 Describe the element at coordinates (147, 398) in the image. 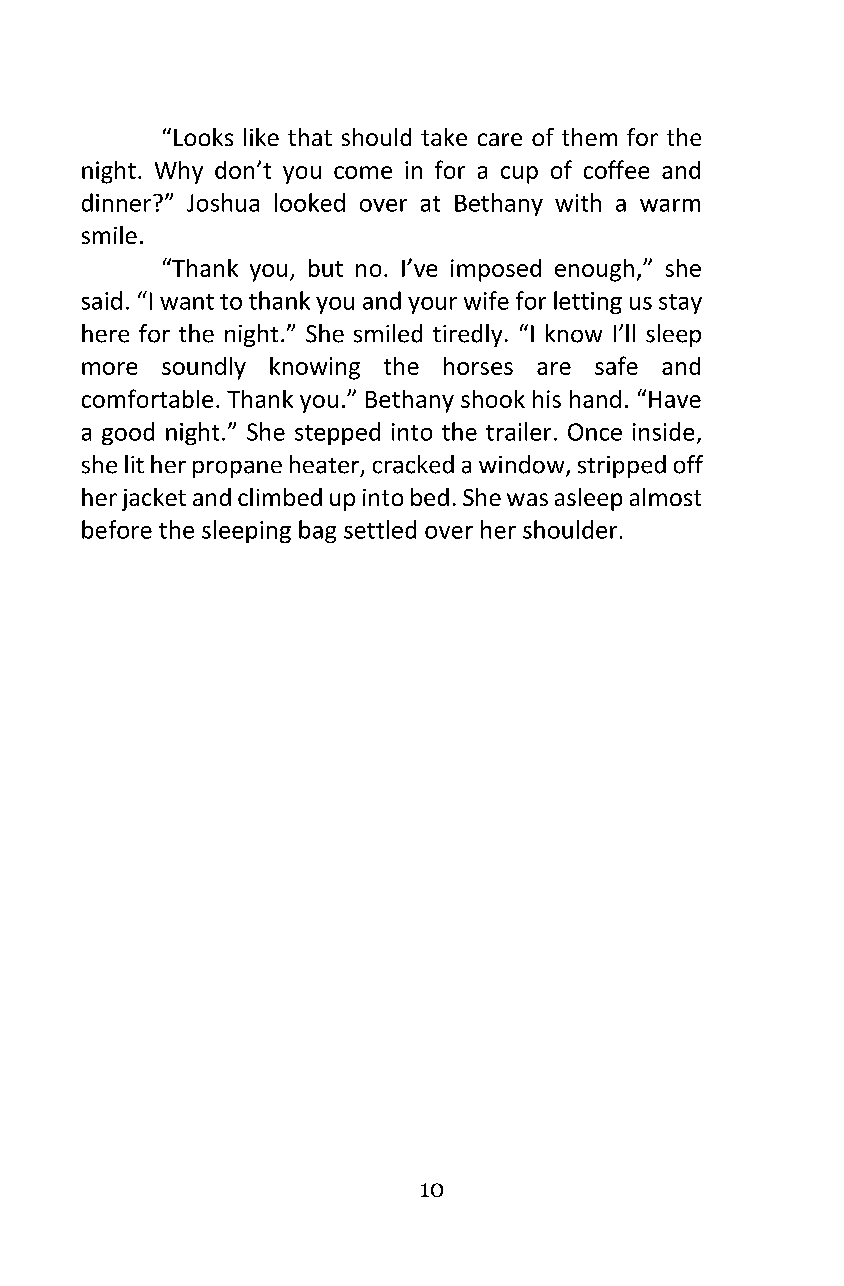

I see `comfortable` at that location.
